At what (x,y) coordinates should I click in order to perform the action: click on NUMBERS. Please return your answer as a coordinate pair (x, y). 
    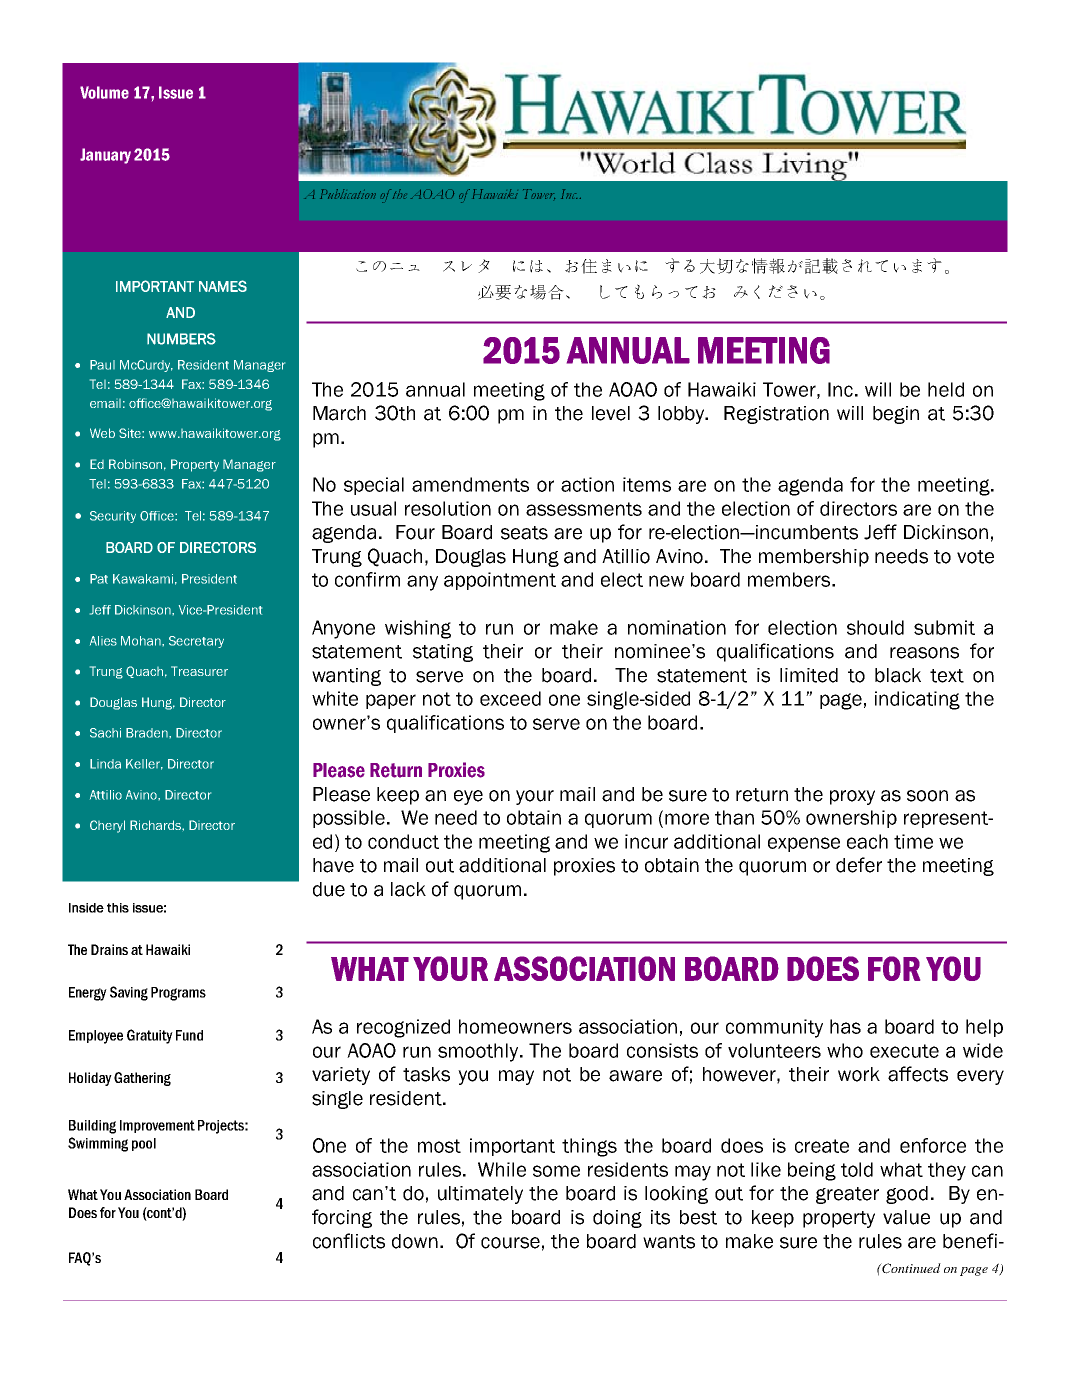
    Looking at the image, I should click on (181, 339).
